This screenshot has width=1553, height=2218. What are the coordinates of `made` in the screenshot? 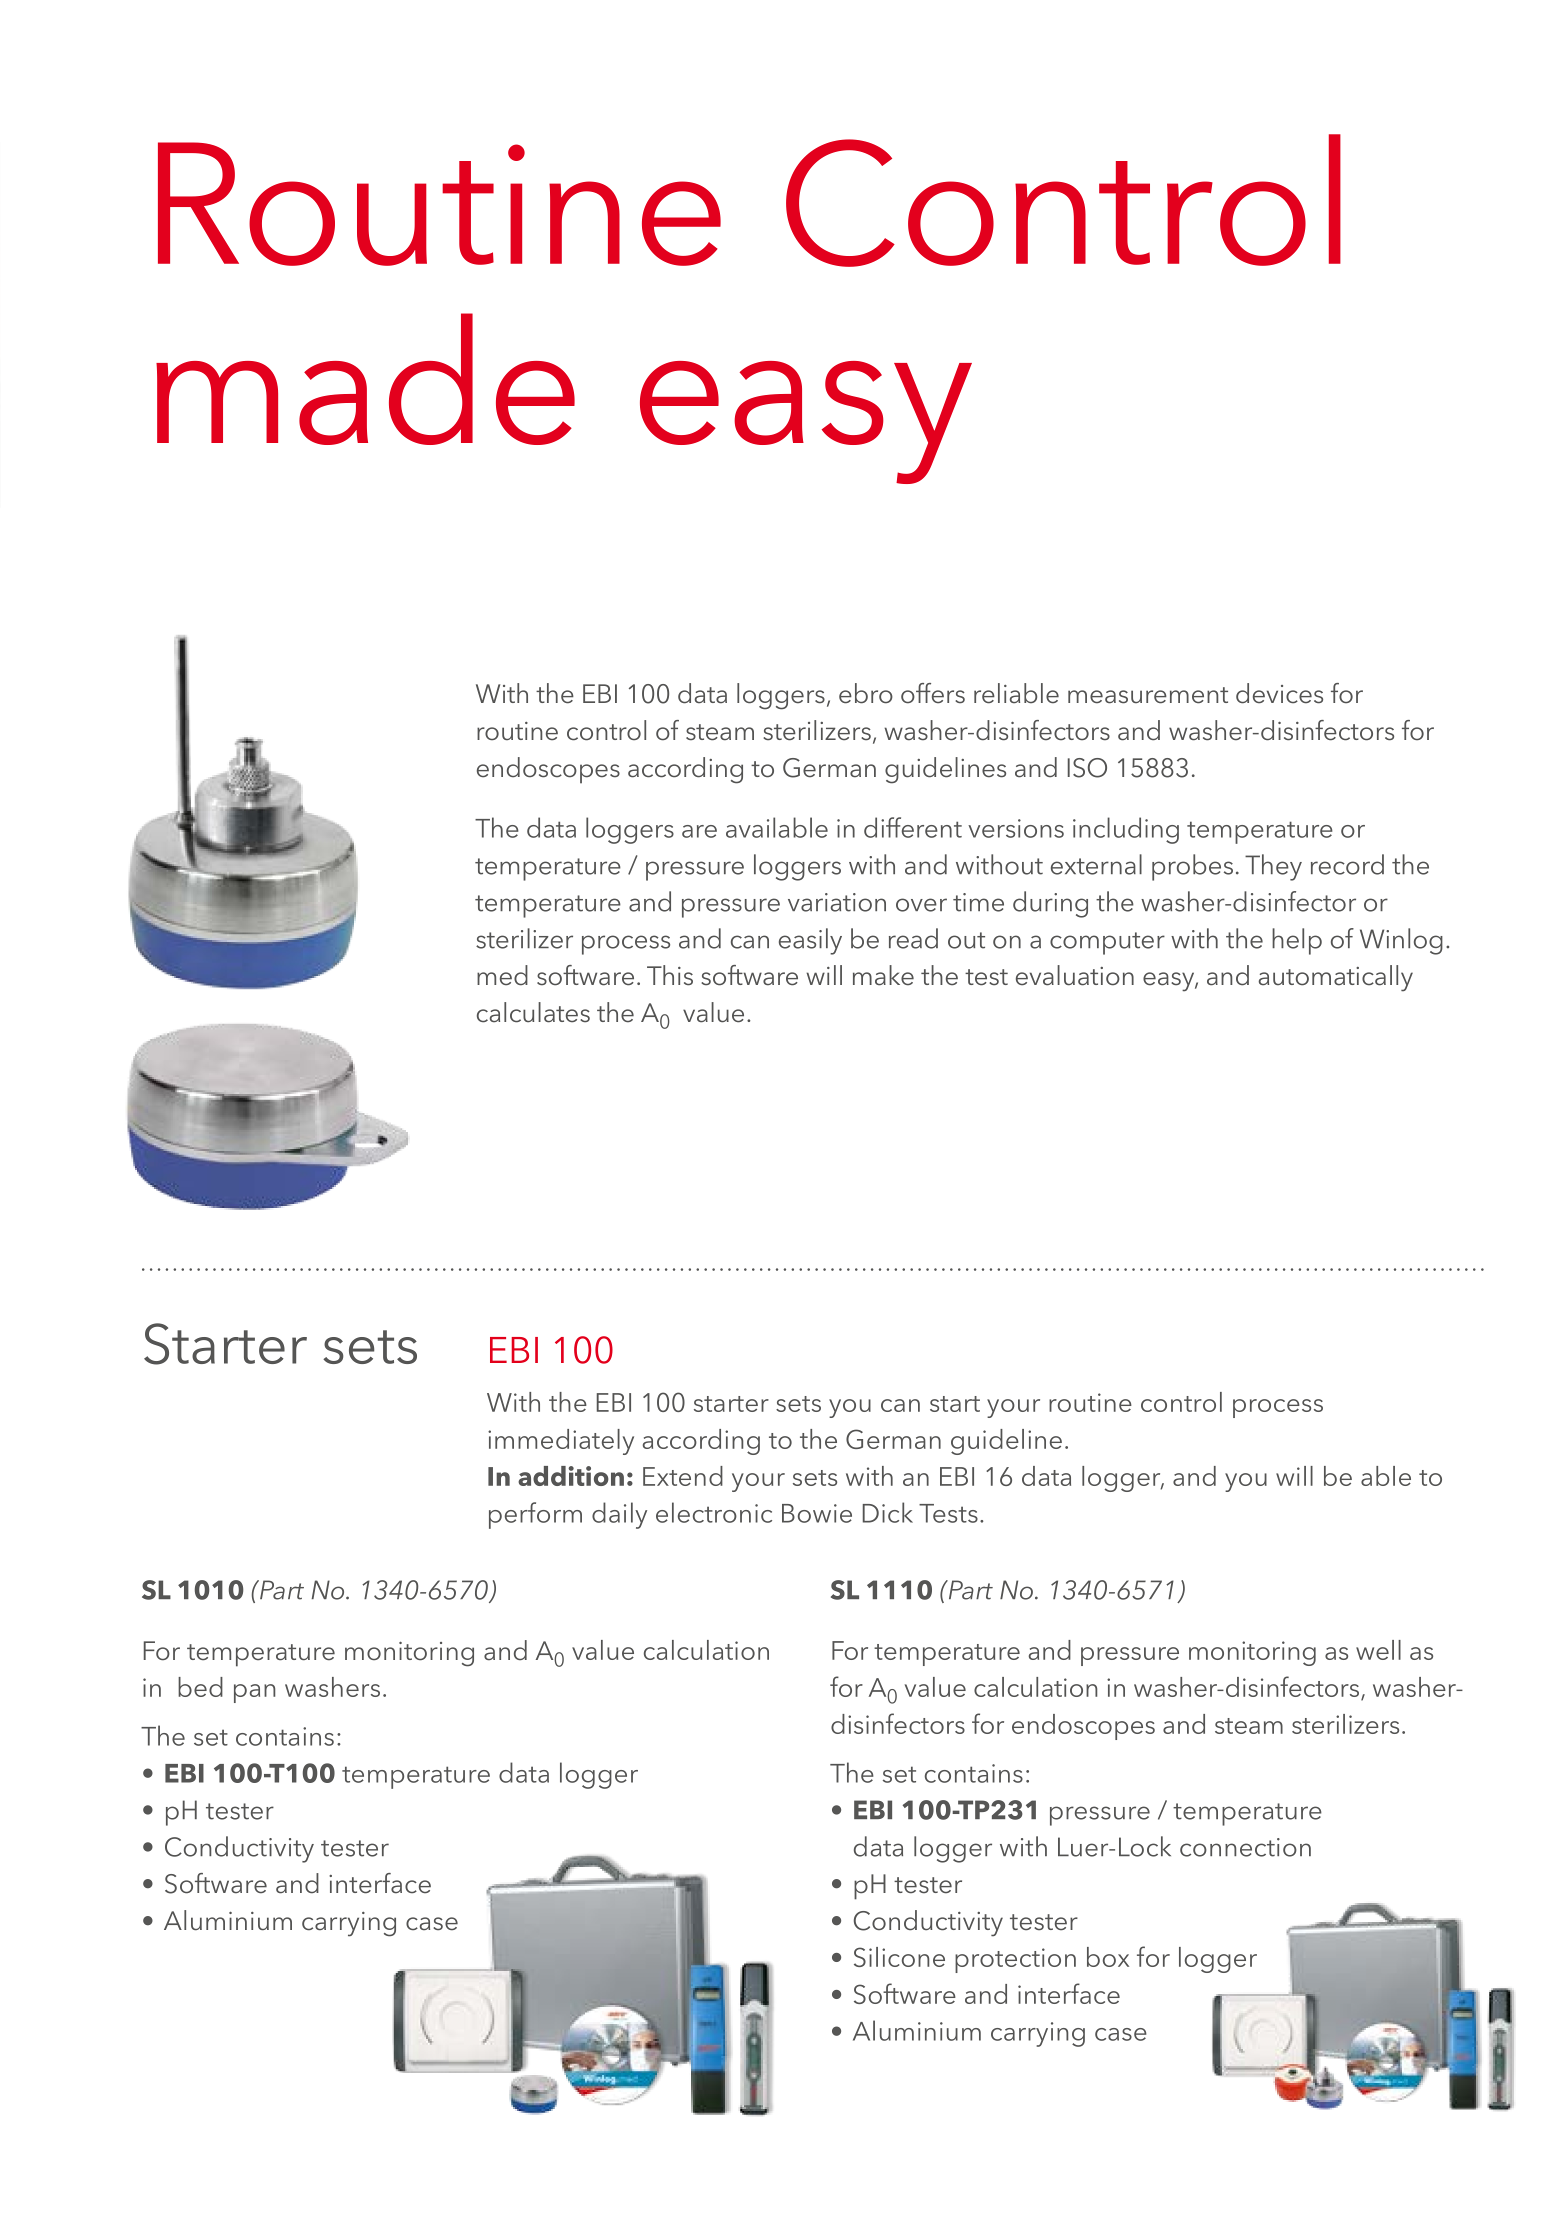 It's located at (365, 379).
